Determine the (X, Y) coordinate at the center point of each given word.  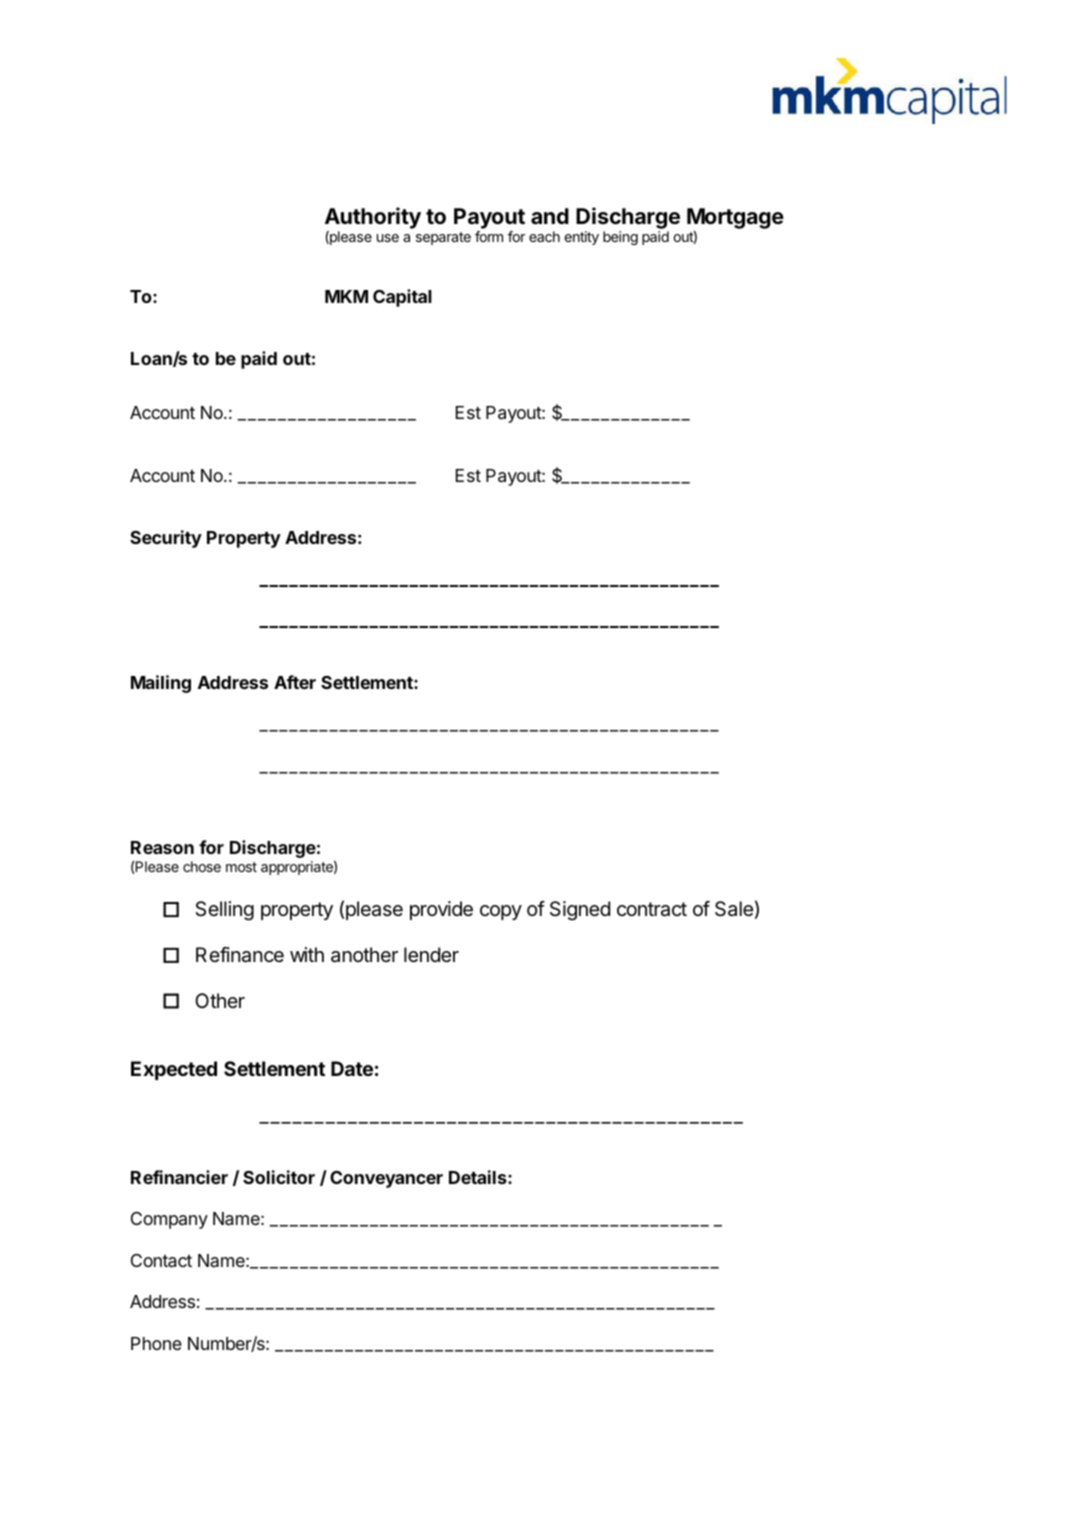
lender (431, 954)
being (620, 238)
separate (443, 238)
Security (166, 539)
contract (652, 909)
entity (582, 238)
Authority (373, 218)
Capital (402, 298)
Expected (174, 1070)
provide (441, 910)
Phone (156, 1343)
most (241, 867)
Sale (734, 909)
